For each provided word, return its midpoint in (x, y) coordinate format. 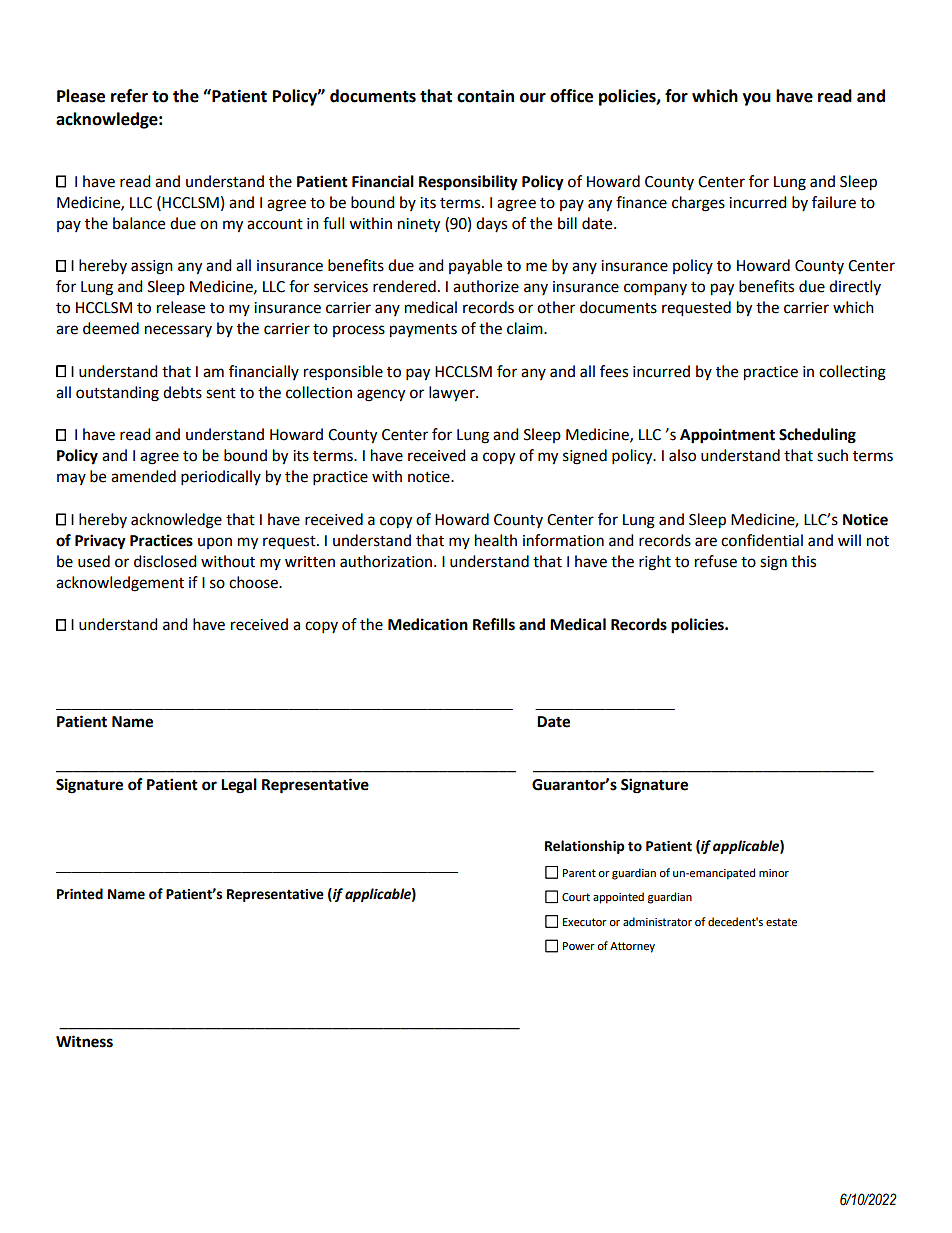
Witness (84, 1041)
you (757, 99)
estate (781, 922)
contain (485, 96)
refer (129, 96)
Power (579, 946)
